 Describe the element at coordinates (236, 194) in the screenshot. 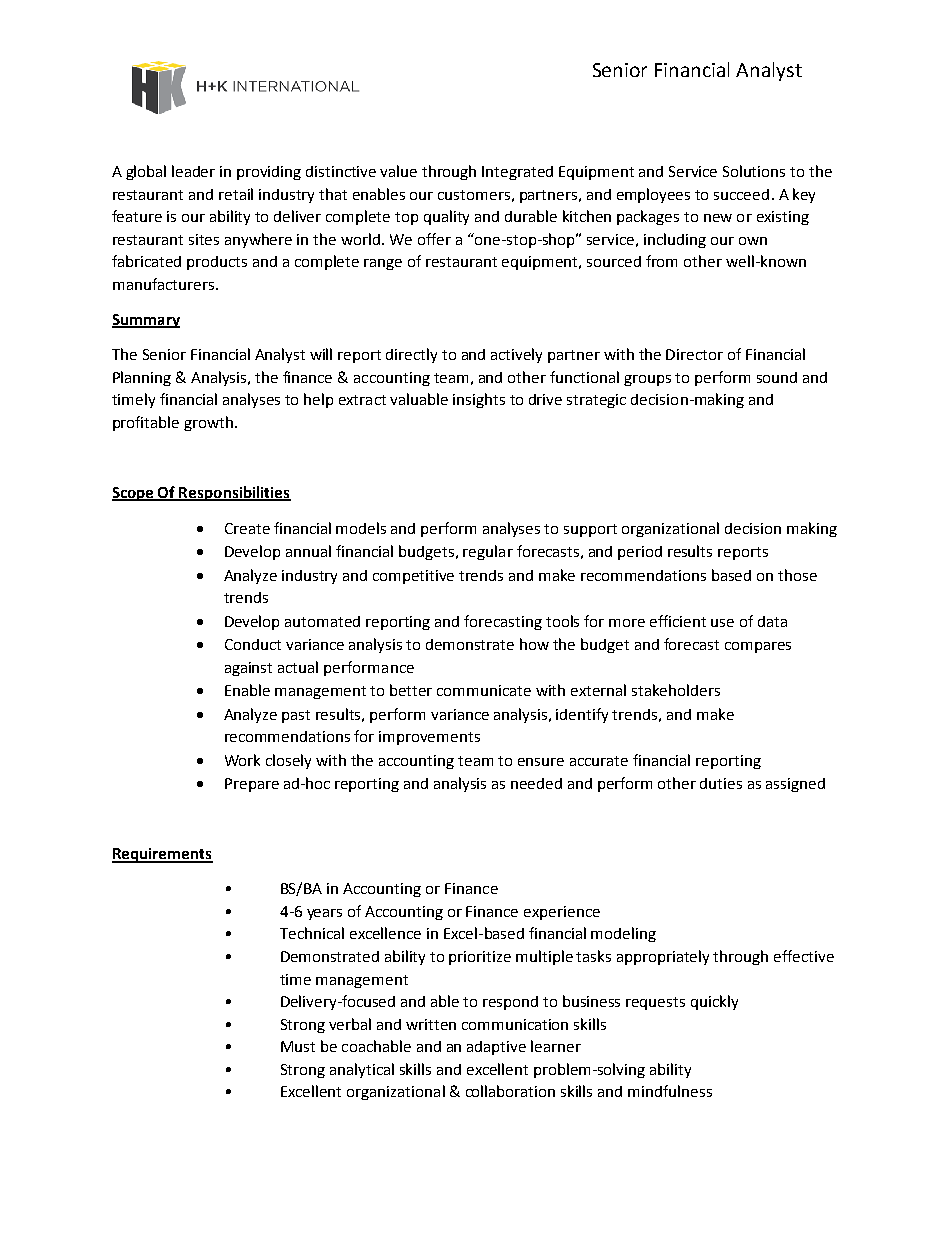

I see `retail` at that location.
